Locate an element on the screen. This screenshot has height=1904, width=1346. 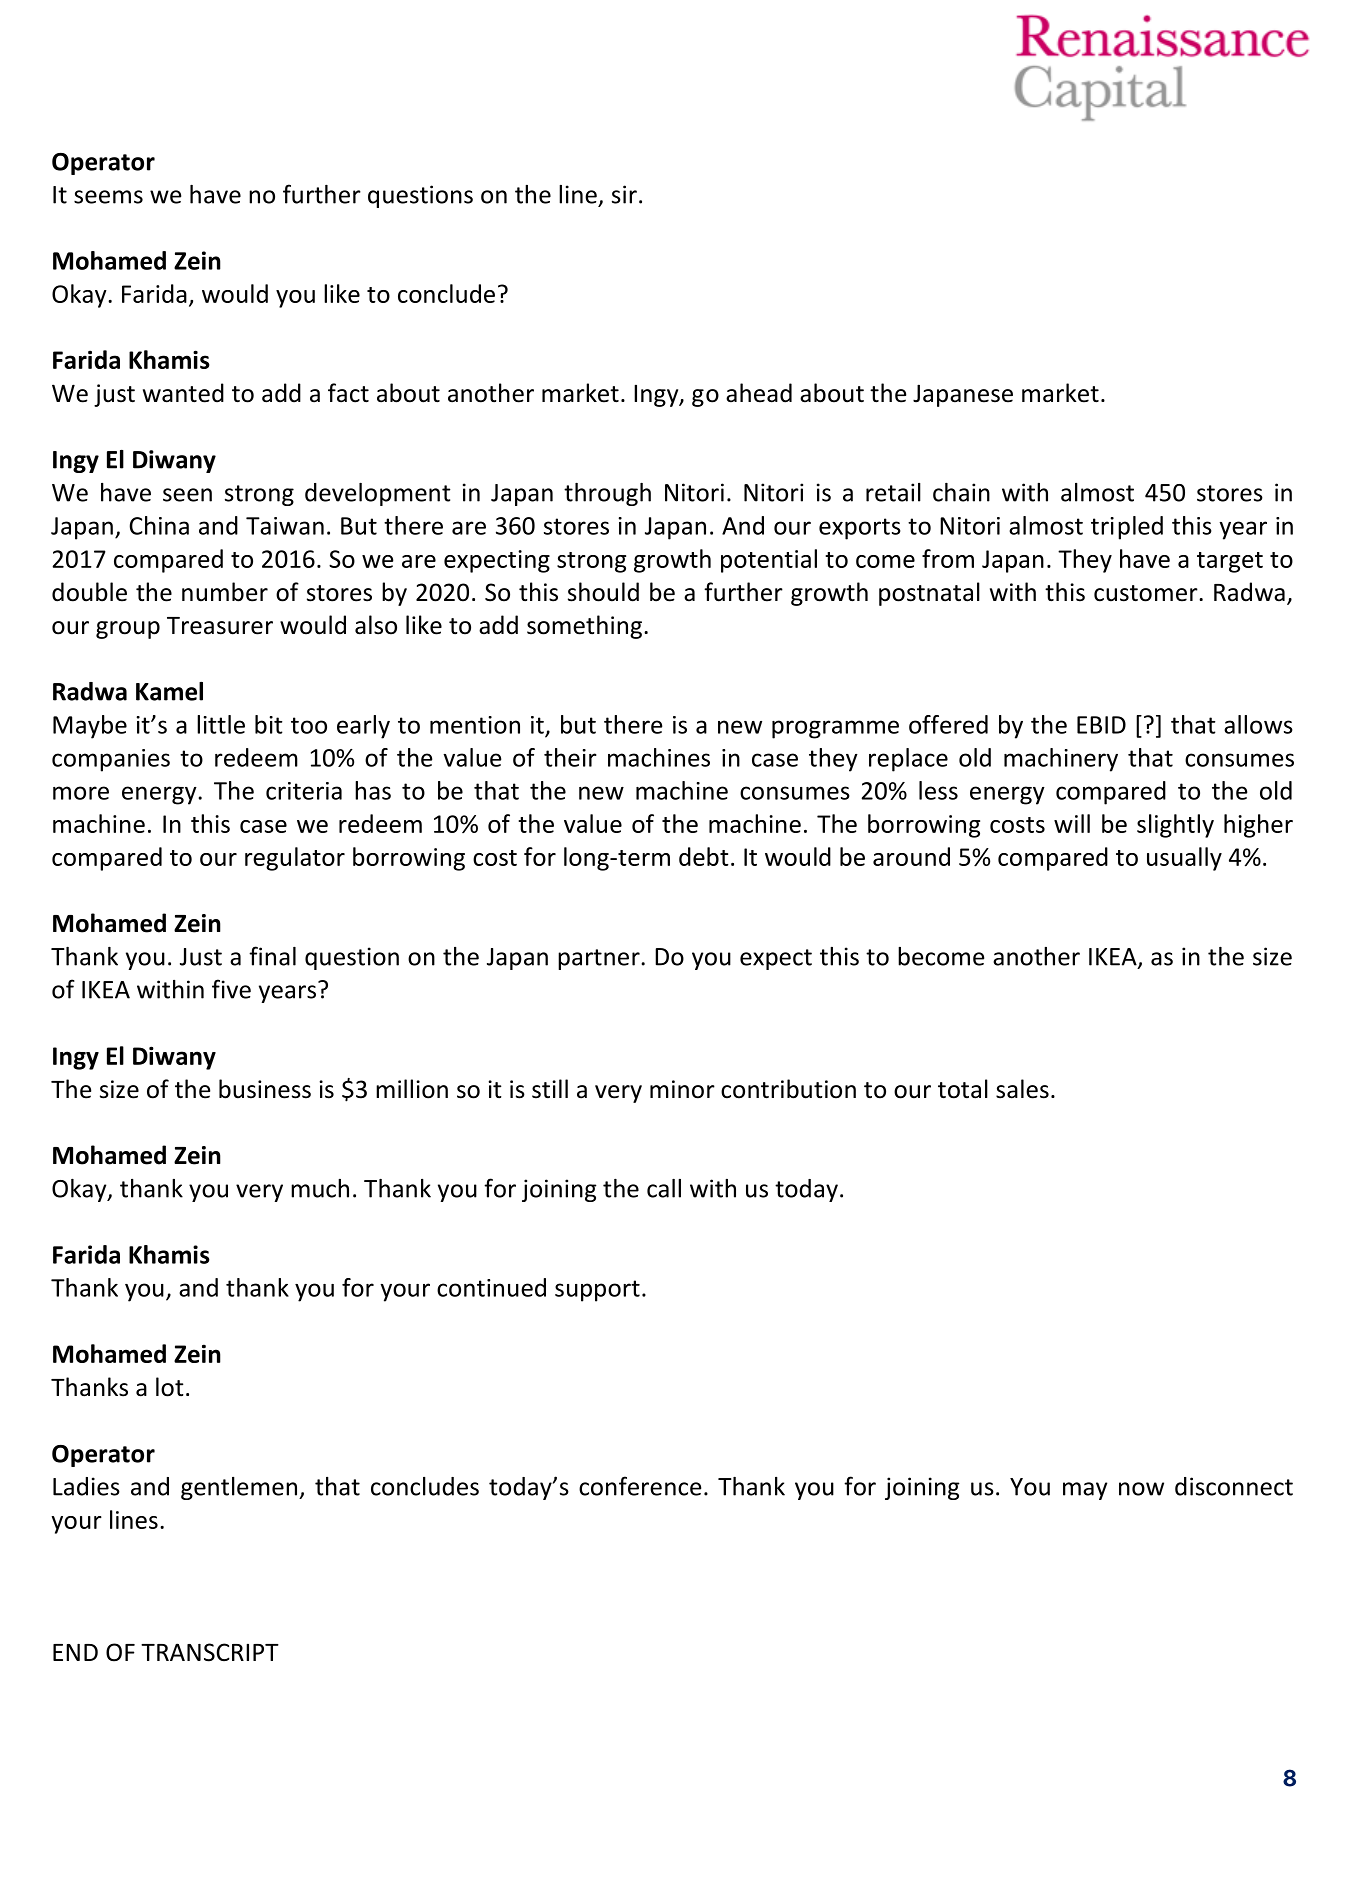
sir is located at coordinates (624, 194).
